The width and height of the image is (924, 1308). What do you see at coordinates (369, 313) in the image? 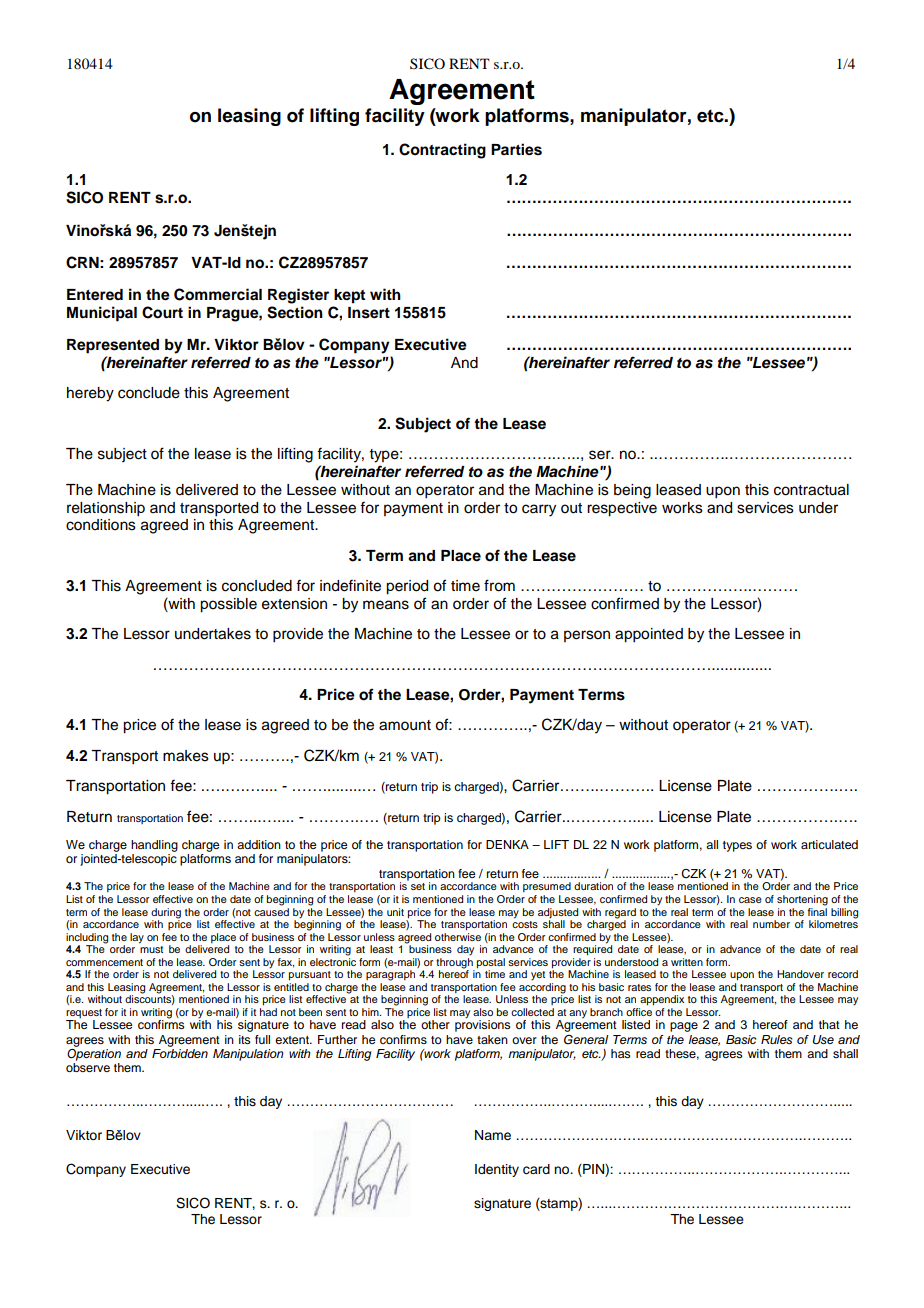
I see `Insert` at bounding box center [369, 313].
